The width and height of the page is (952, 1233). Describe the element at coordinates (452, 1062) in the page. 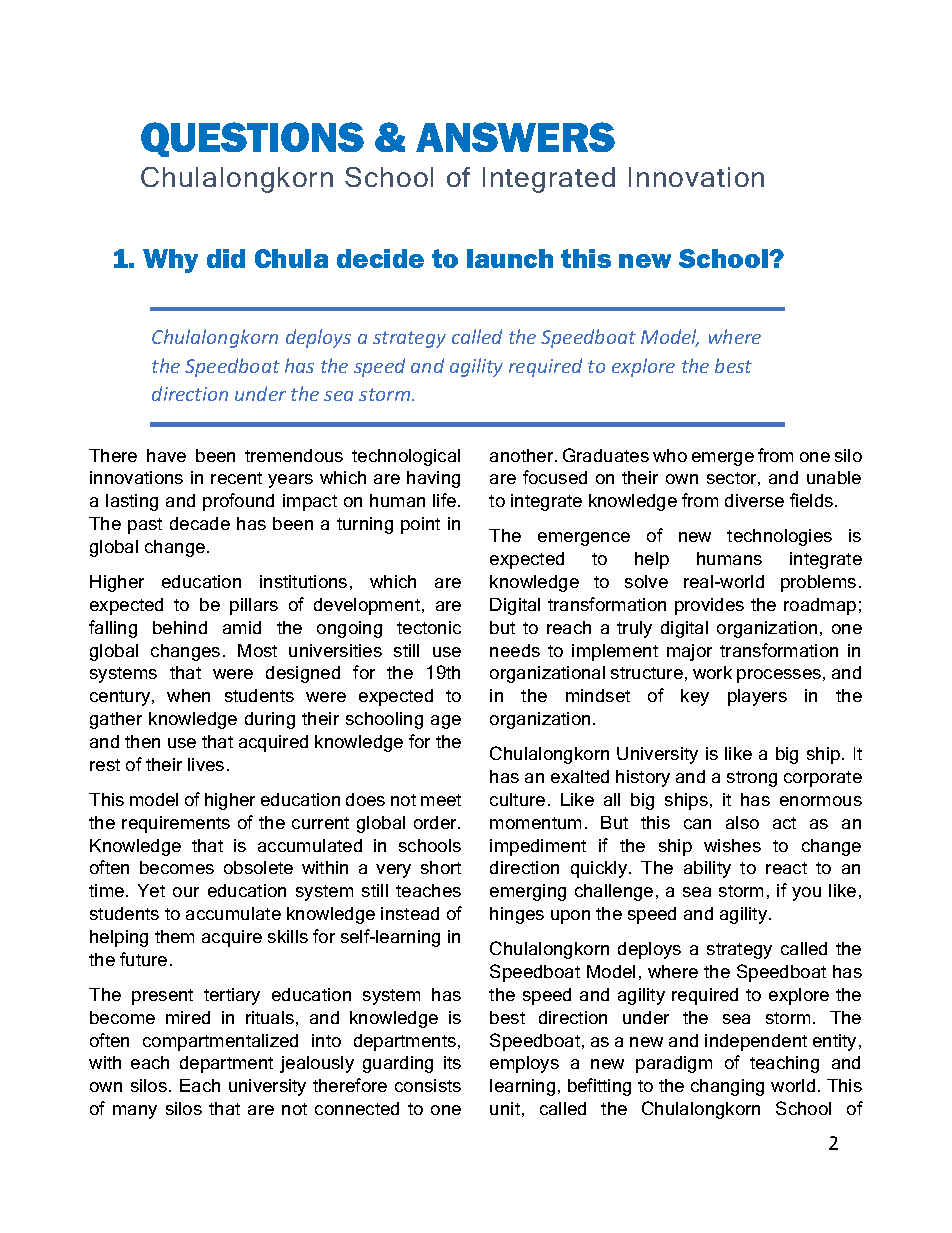

I see `its` at that location.
